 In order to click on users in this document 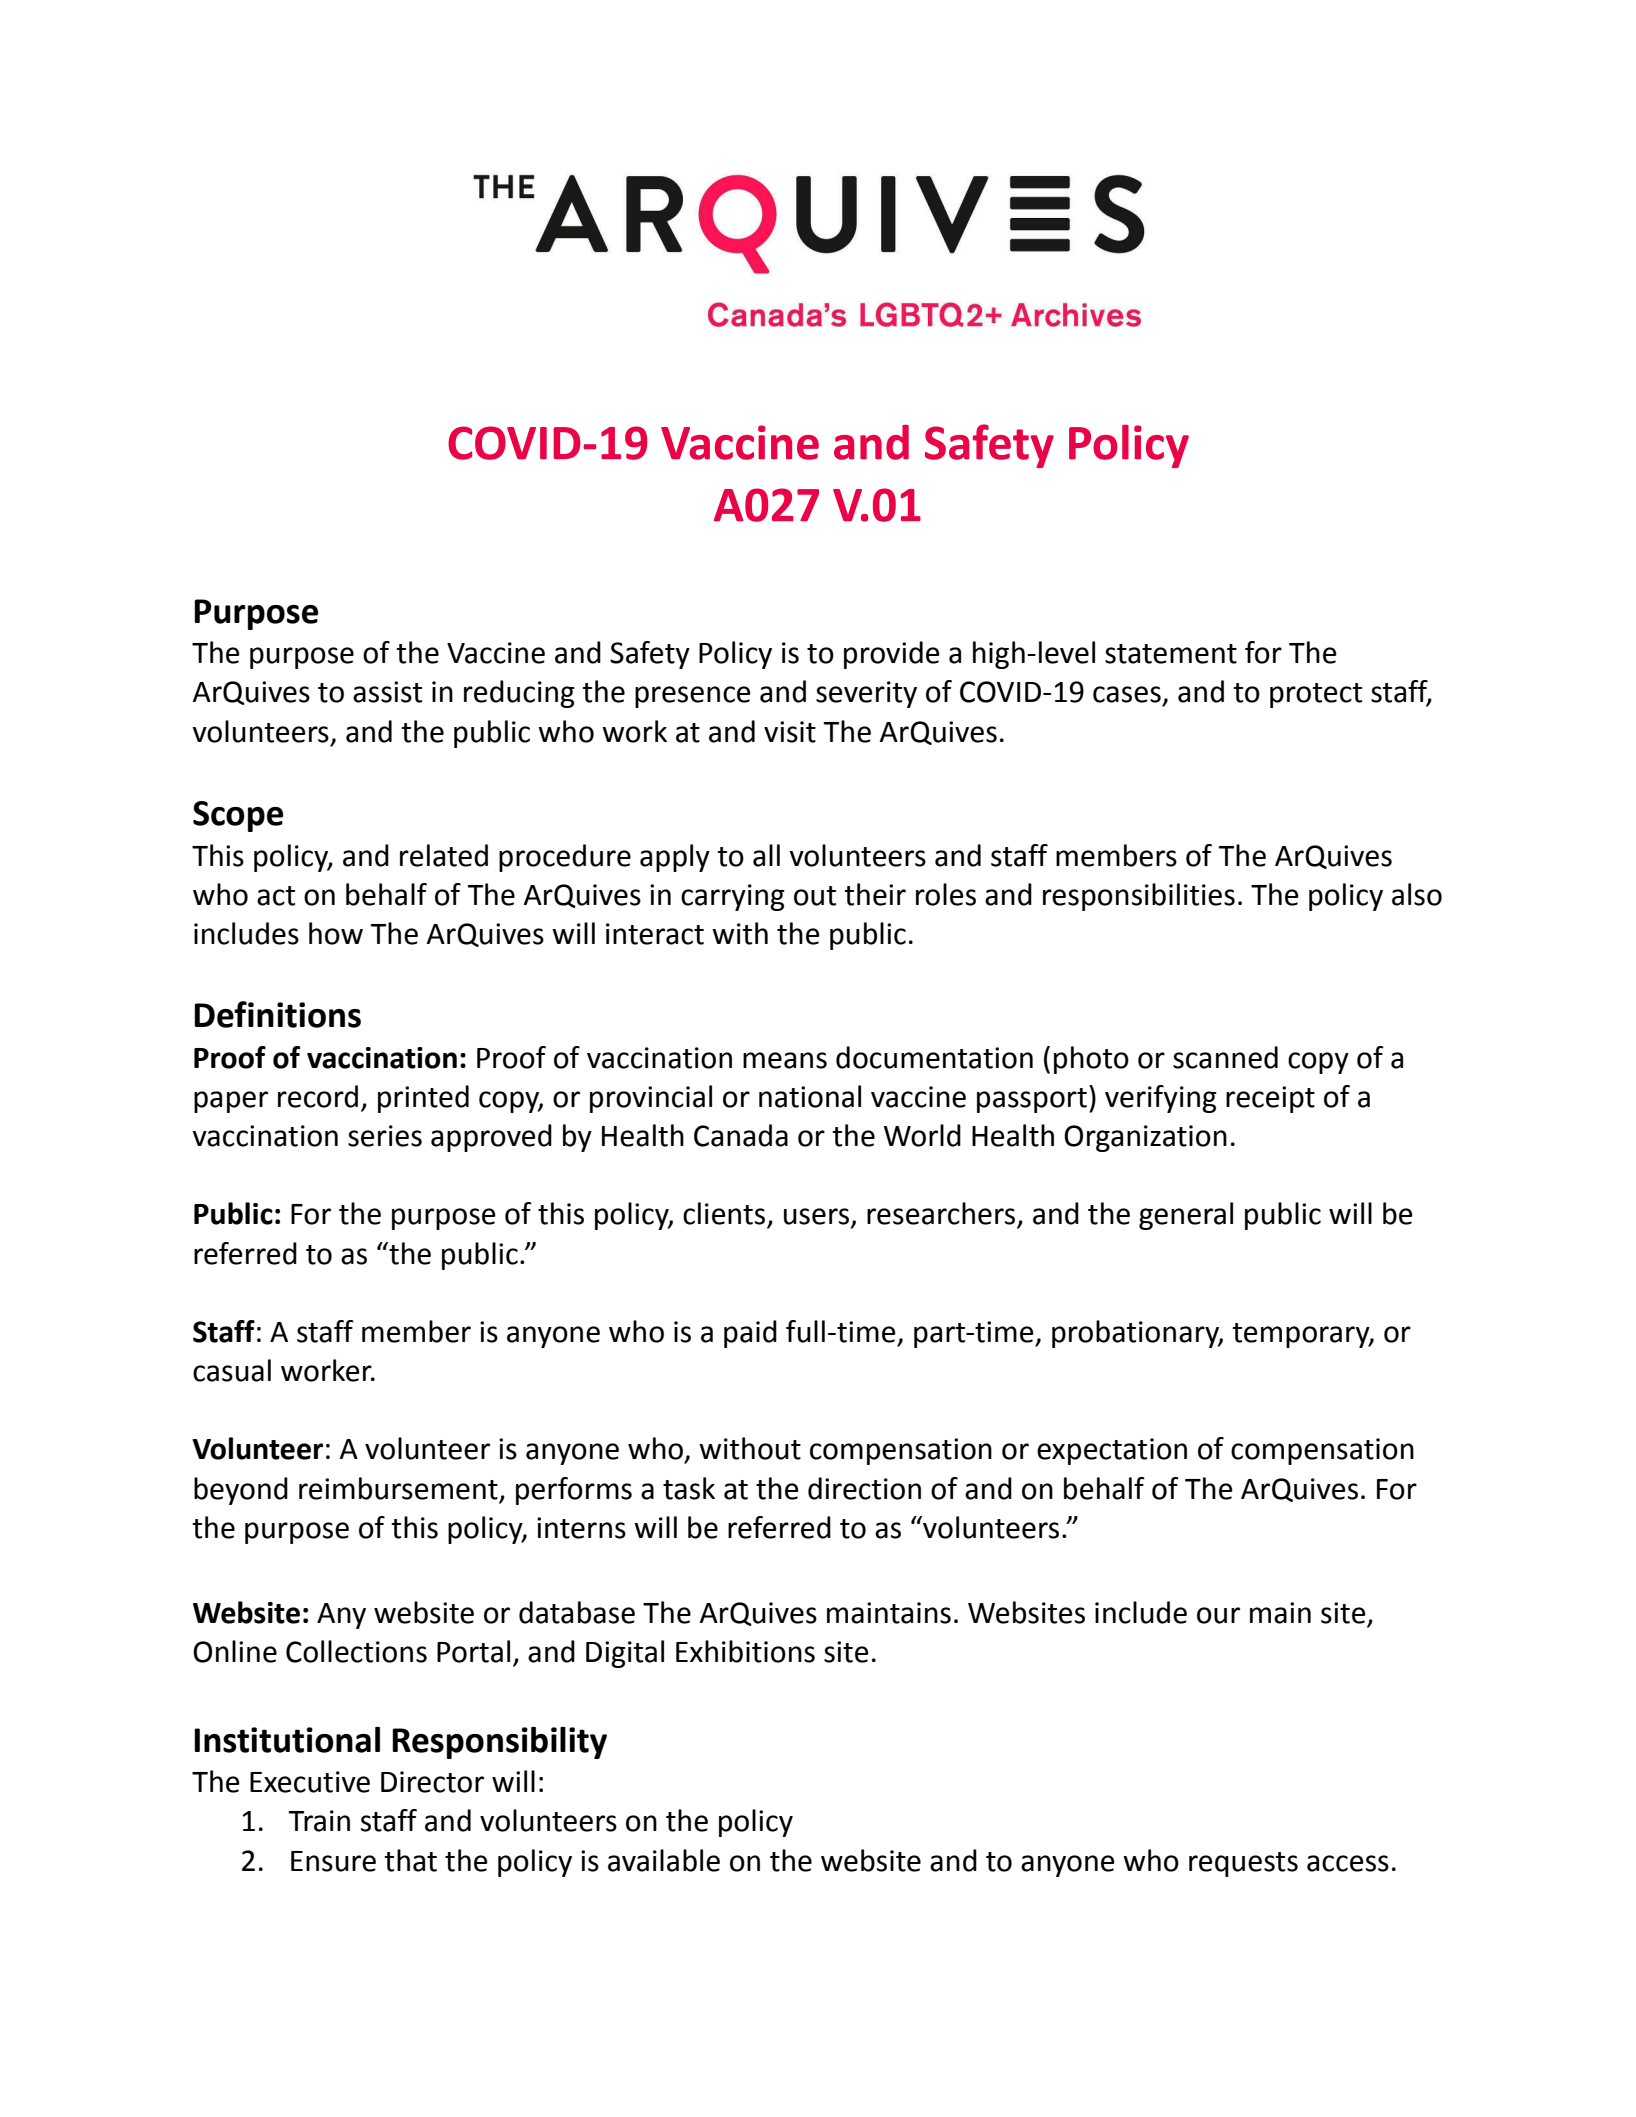, I will do `click(816, 1216)`.
